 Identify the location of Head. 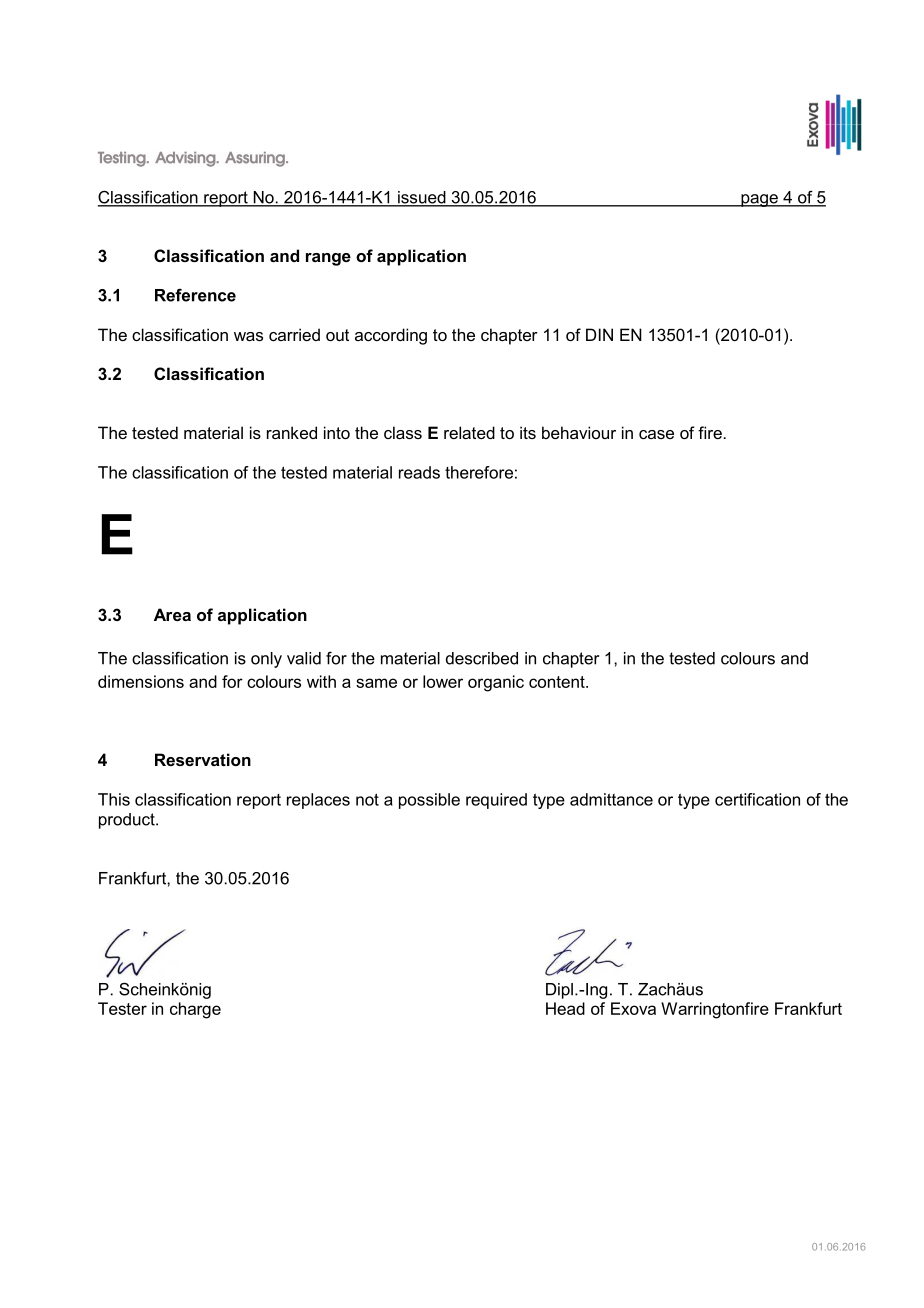
(565, 1008).
